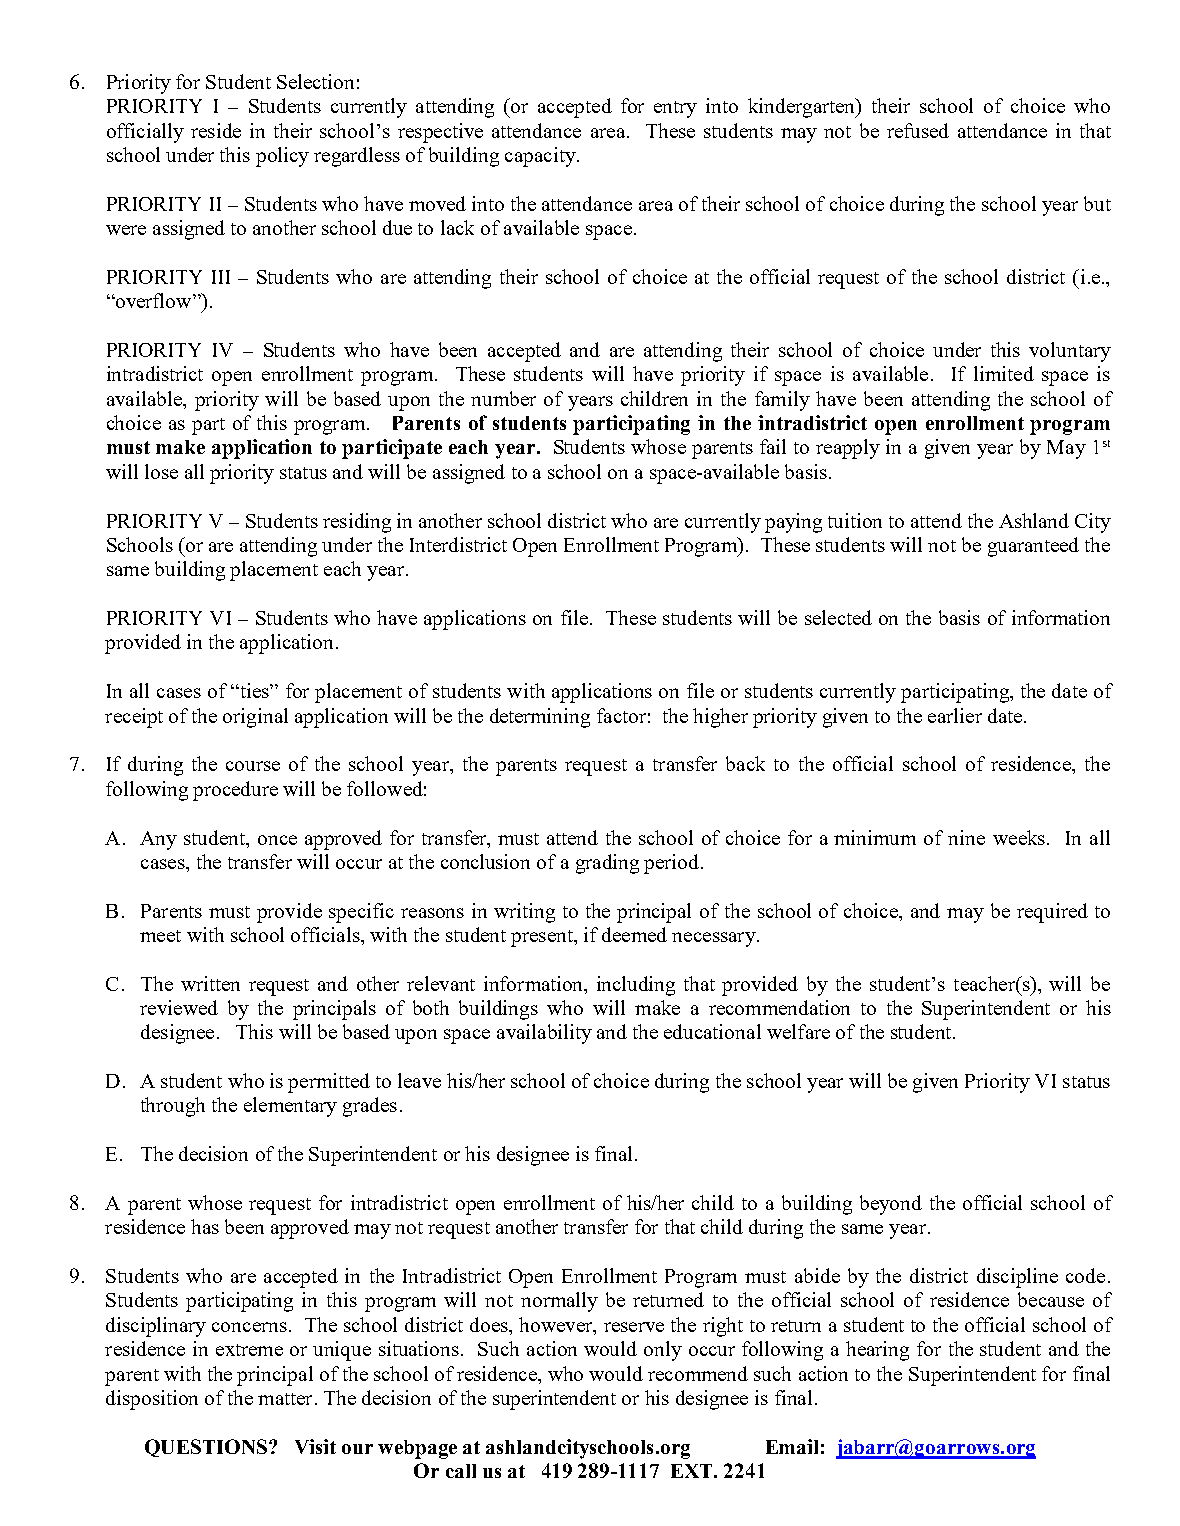 The image size is (1180, 1526). I want to click on lose, so click(161, 471).
